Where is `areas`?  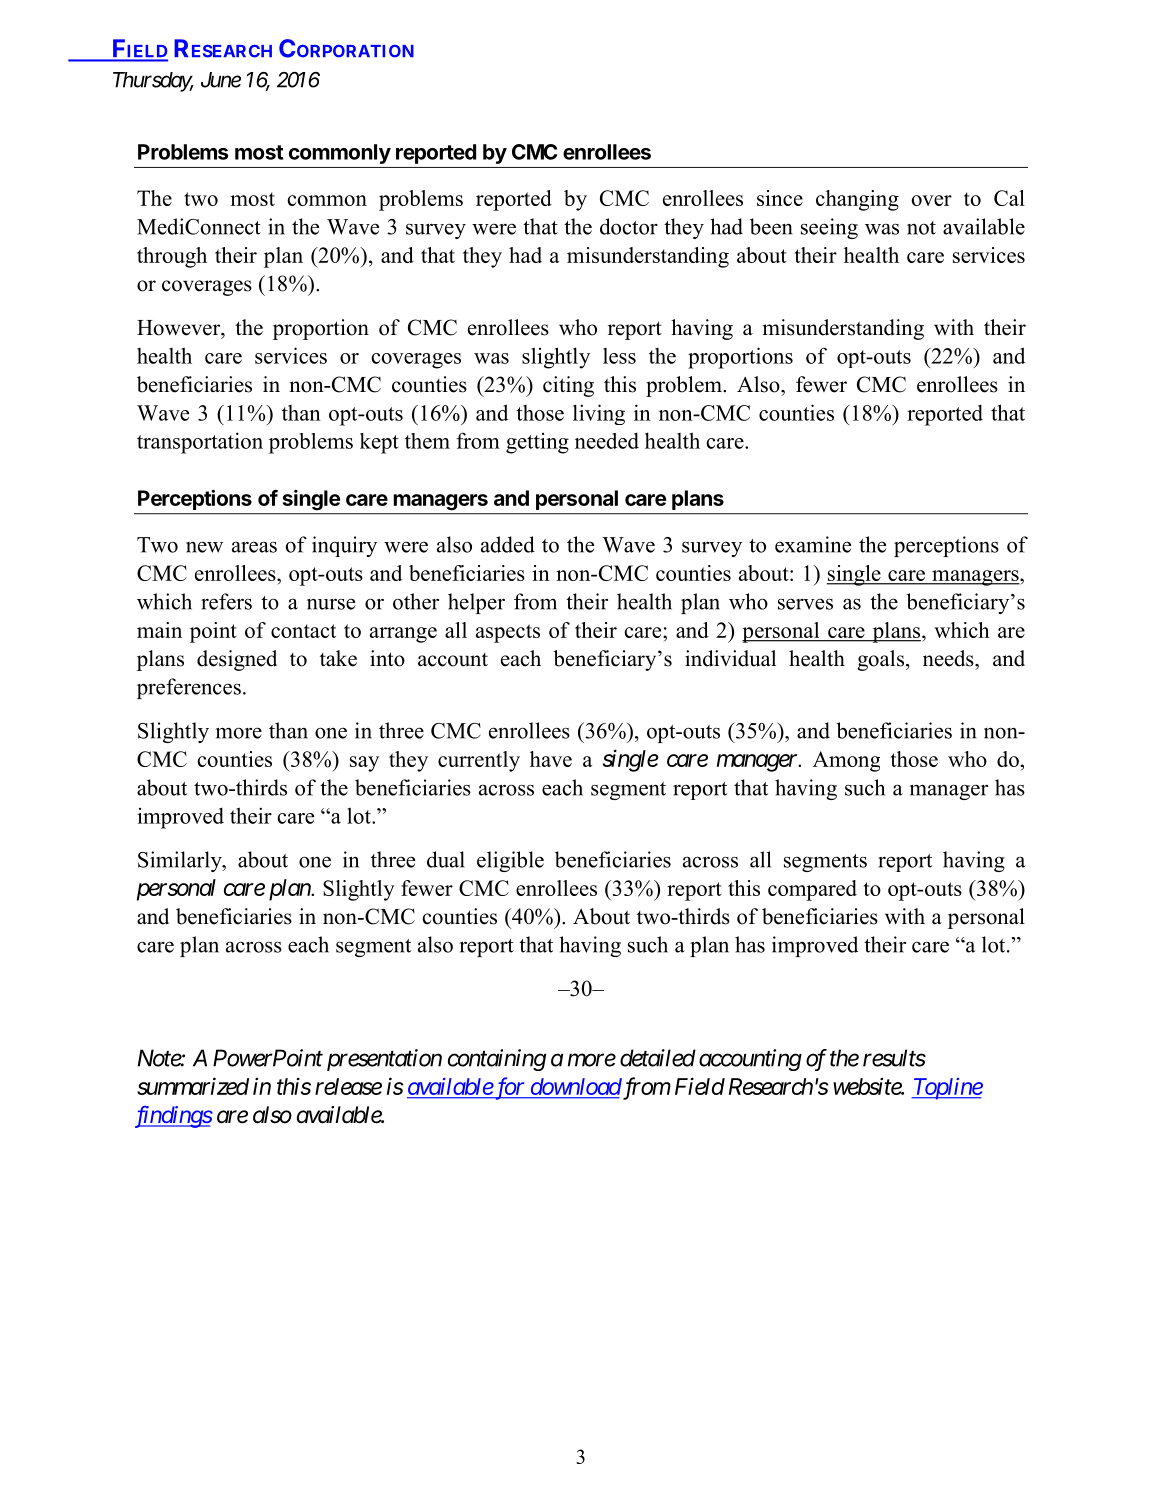 areas is located at coordinates (254, 547).
